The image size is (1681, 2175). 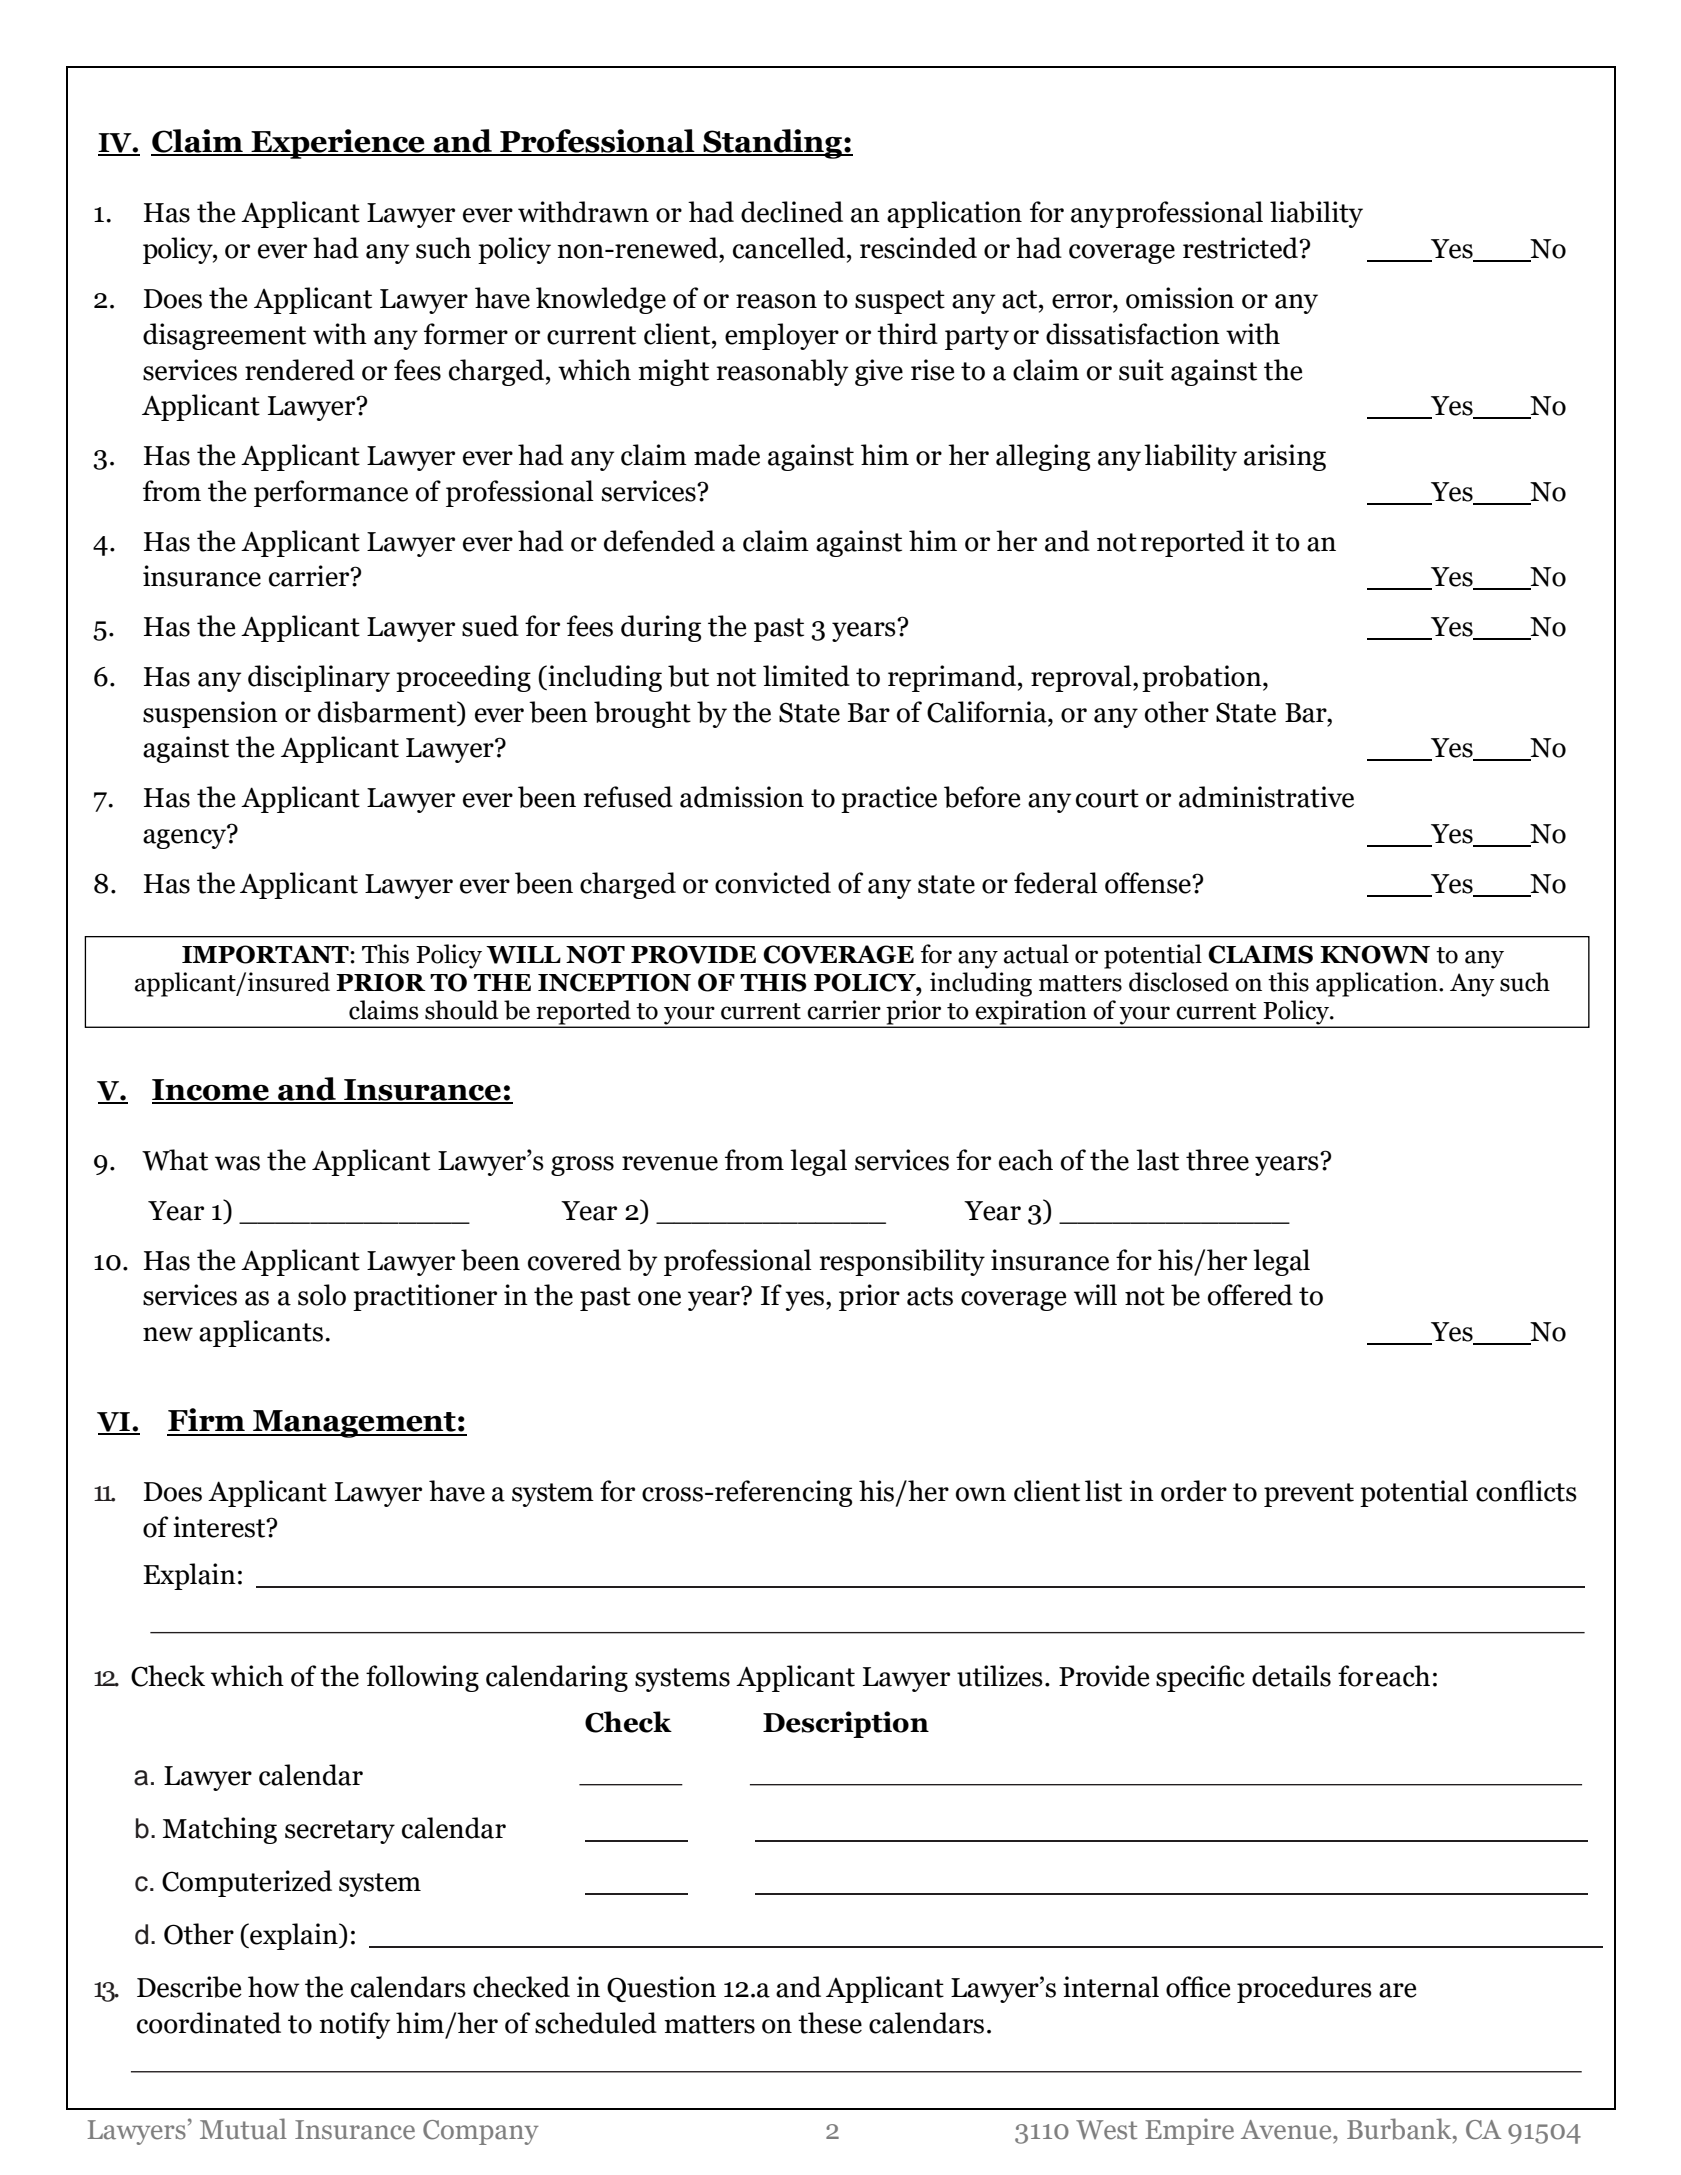 What do you see at coordinates (1266, 797) in the document?
I see `administrative` at bounding box center [1266, 797].
